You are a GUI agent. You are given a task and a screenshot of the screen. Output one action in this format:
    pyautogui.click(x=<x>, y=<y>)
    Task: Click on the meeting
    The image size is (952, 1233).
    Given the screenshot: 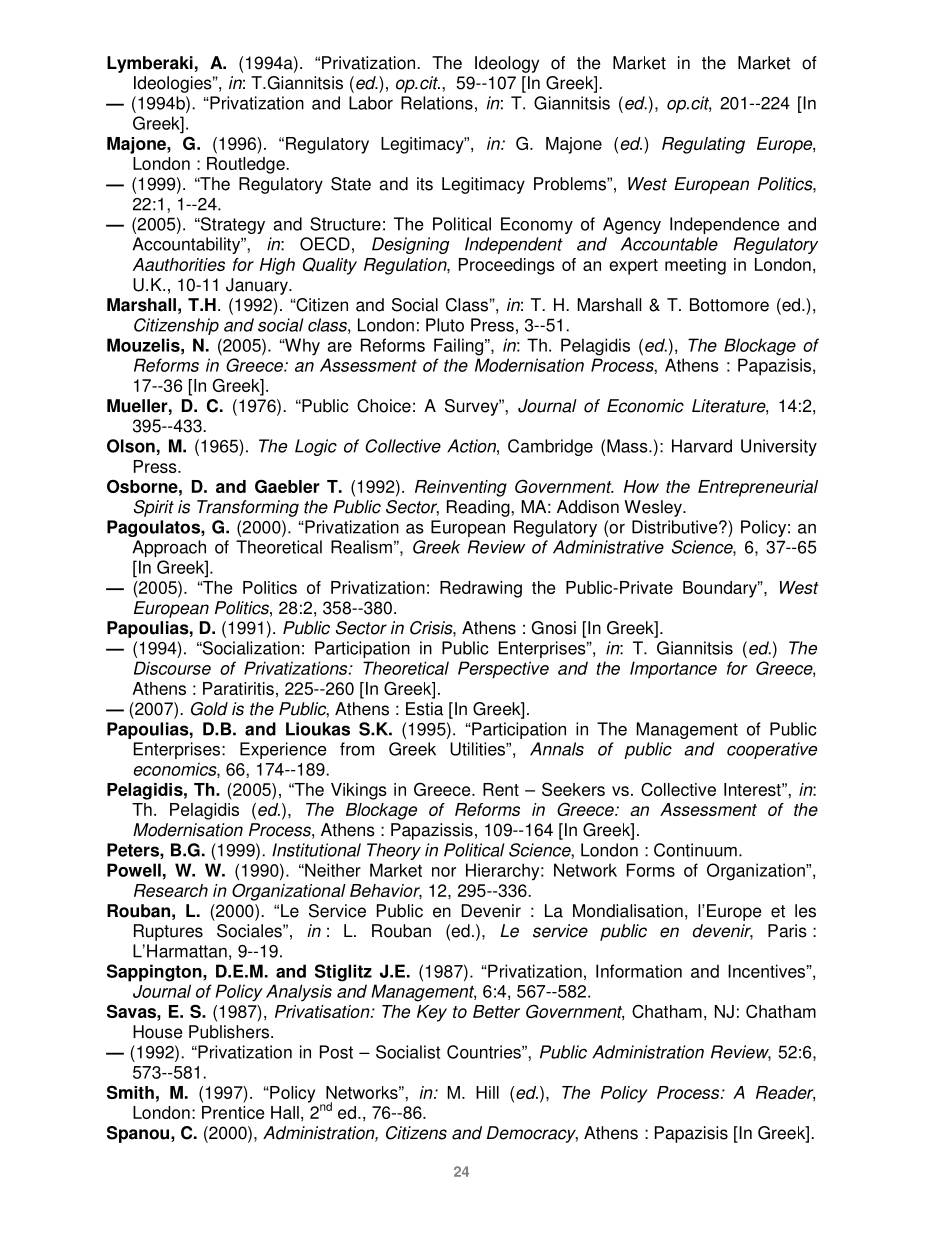 What is the action you would take?
    pyautogui.click(x=695, y=266)
